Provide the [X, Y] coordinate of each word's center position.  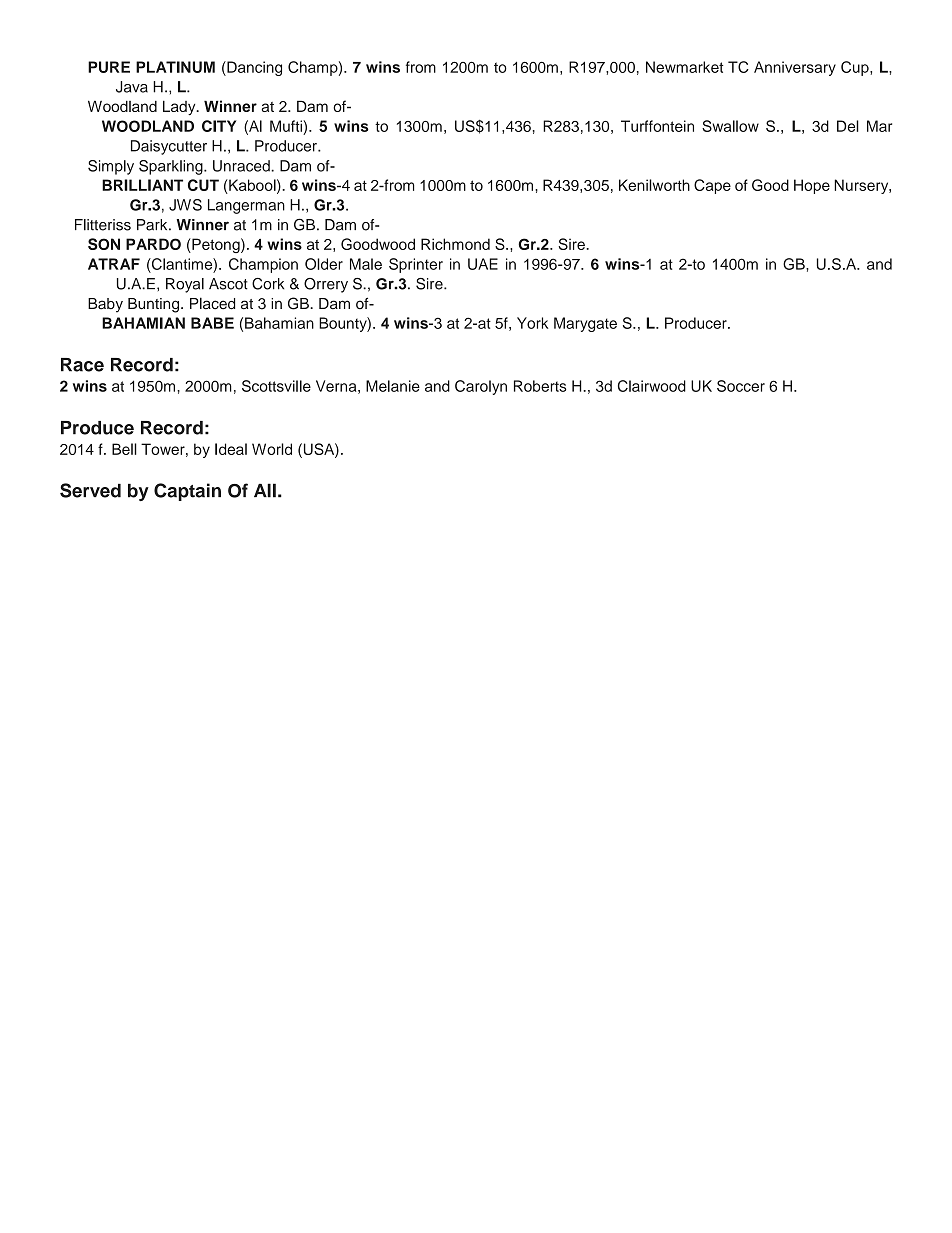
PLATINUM [175, 67]
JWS [185, 205]
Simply [111, 167]
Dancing [253, 68]
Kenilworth [654, 185]
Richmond [455, 244]
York [532, 323]
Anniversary [795, 68]
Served [90, 490]
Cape [712, 186]
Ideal [231, 449]
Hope [812, 186]
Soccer [741, 386]
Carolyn [481, 387]
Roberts [540, 386]
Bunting [155, 305]
